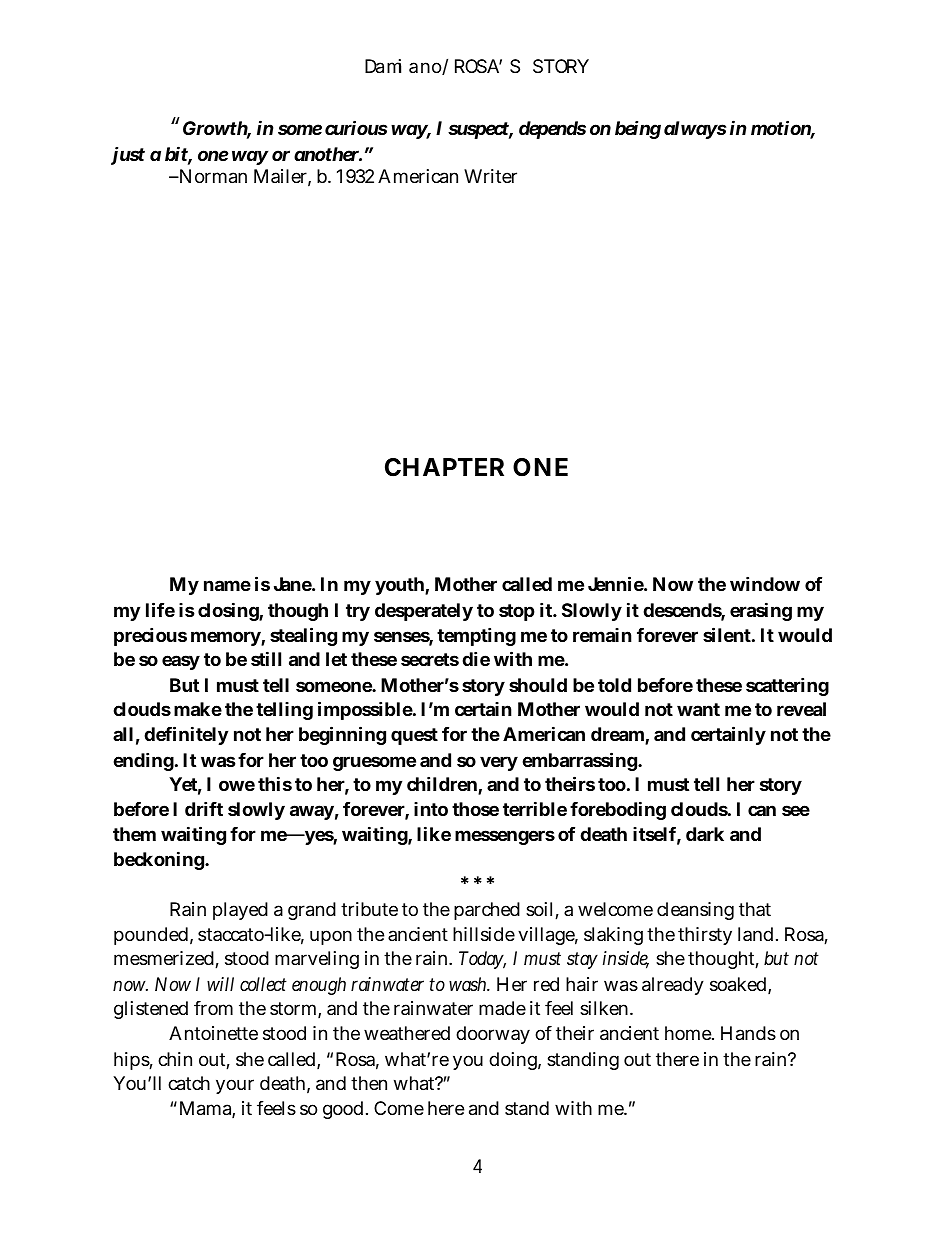 This screenshot has height=1233, width=952. What do you see at coordinates (189, 1083) in the screenshot?
I see `catch` at bounding box center [189, 1083].
